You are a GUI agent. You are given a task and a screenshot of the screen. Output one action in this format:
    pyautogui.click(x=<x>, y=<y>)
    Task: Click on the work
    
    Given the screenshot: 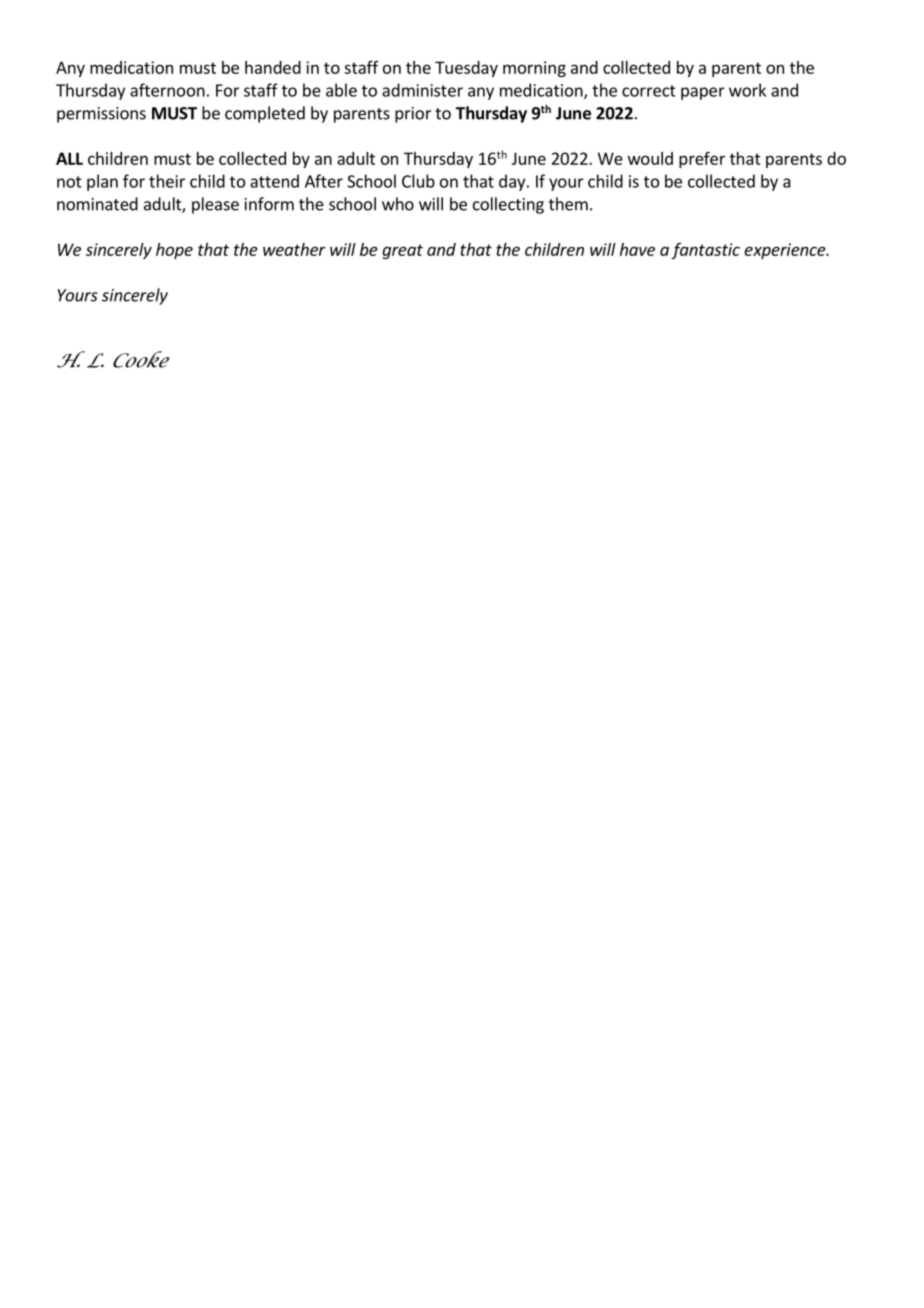 What is the action you would take?
    pyautogui.click(x=747, y=90)
